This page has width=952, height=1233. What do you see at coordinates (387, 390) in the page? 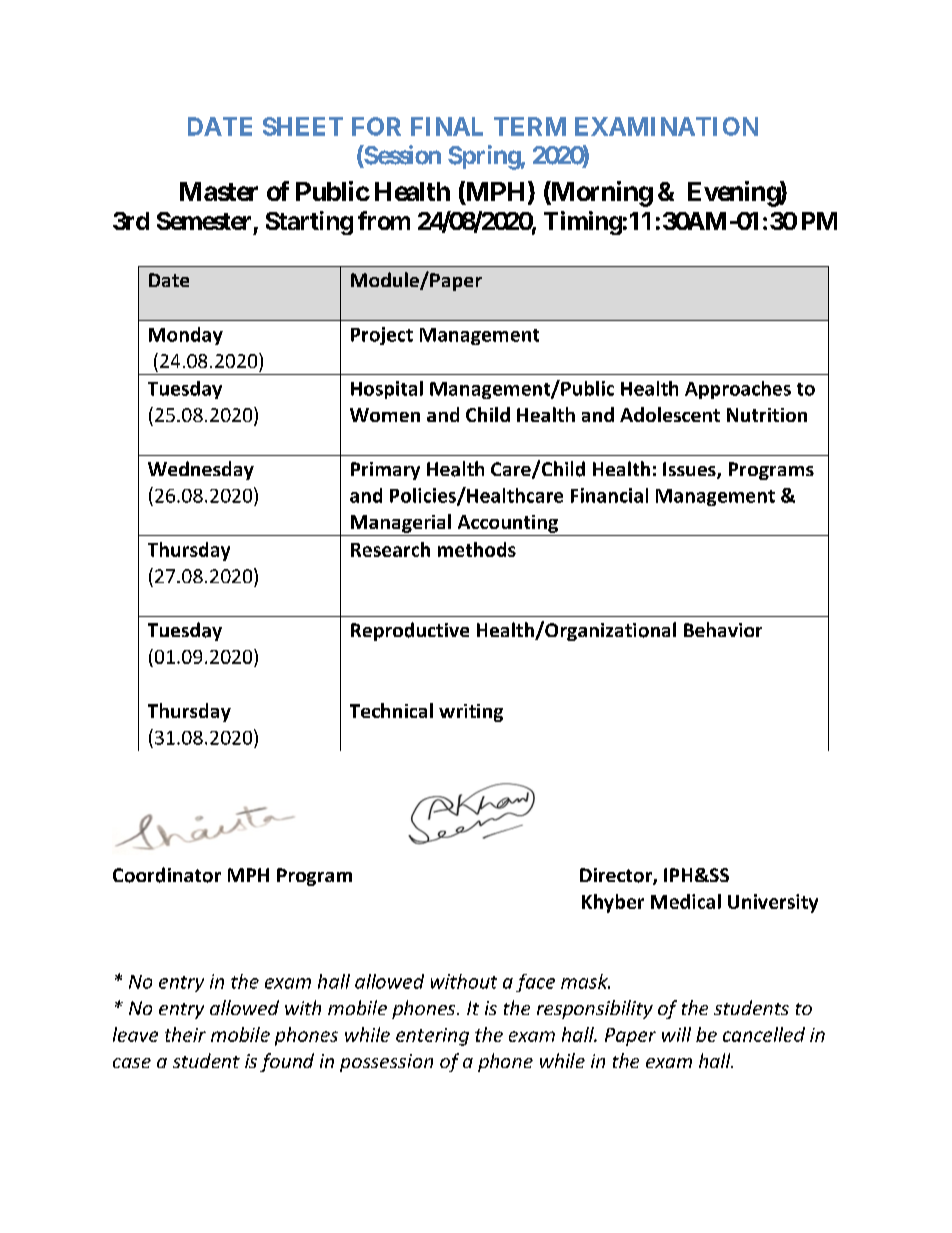
I see `Hospital` at bounding box center [387, 390].
